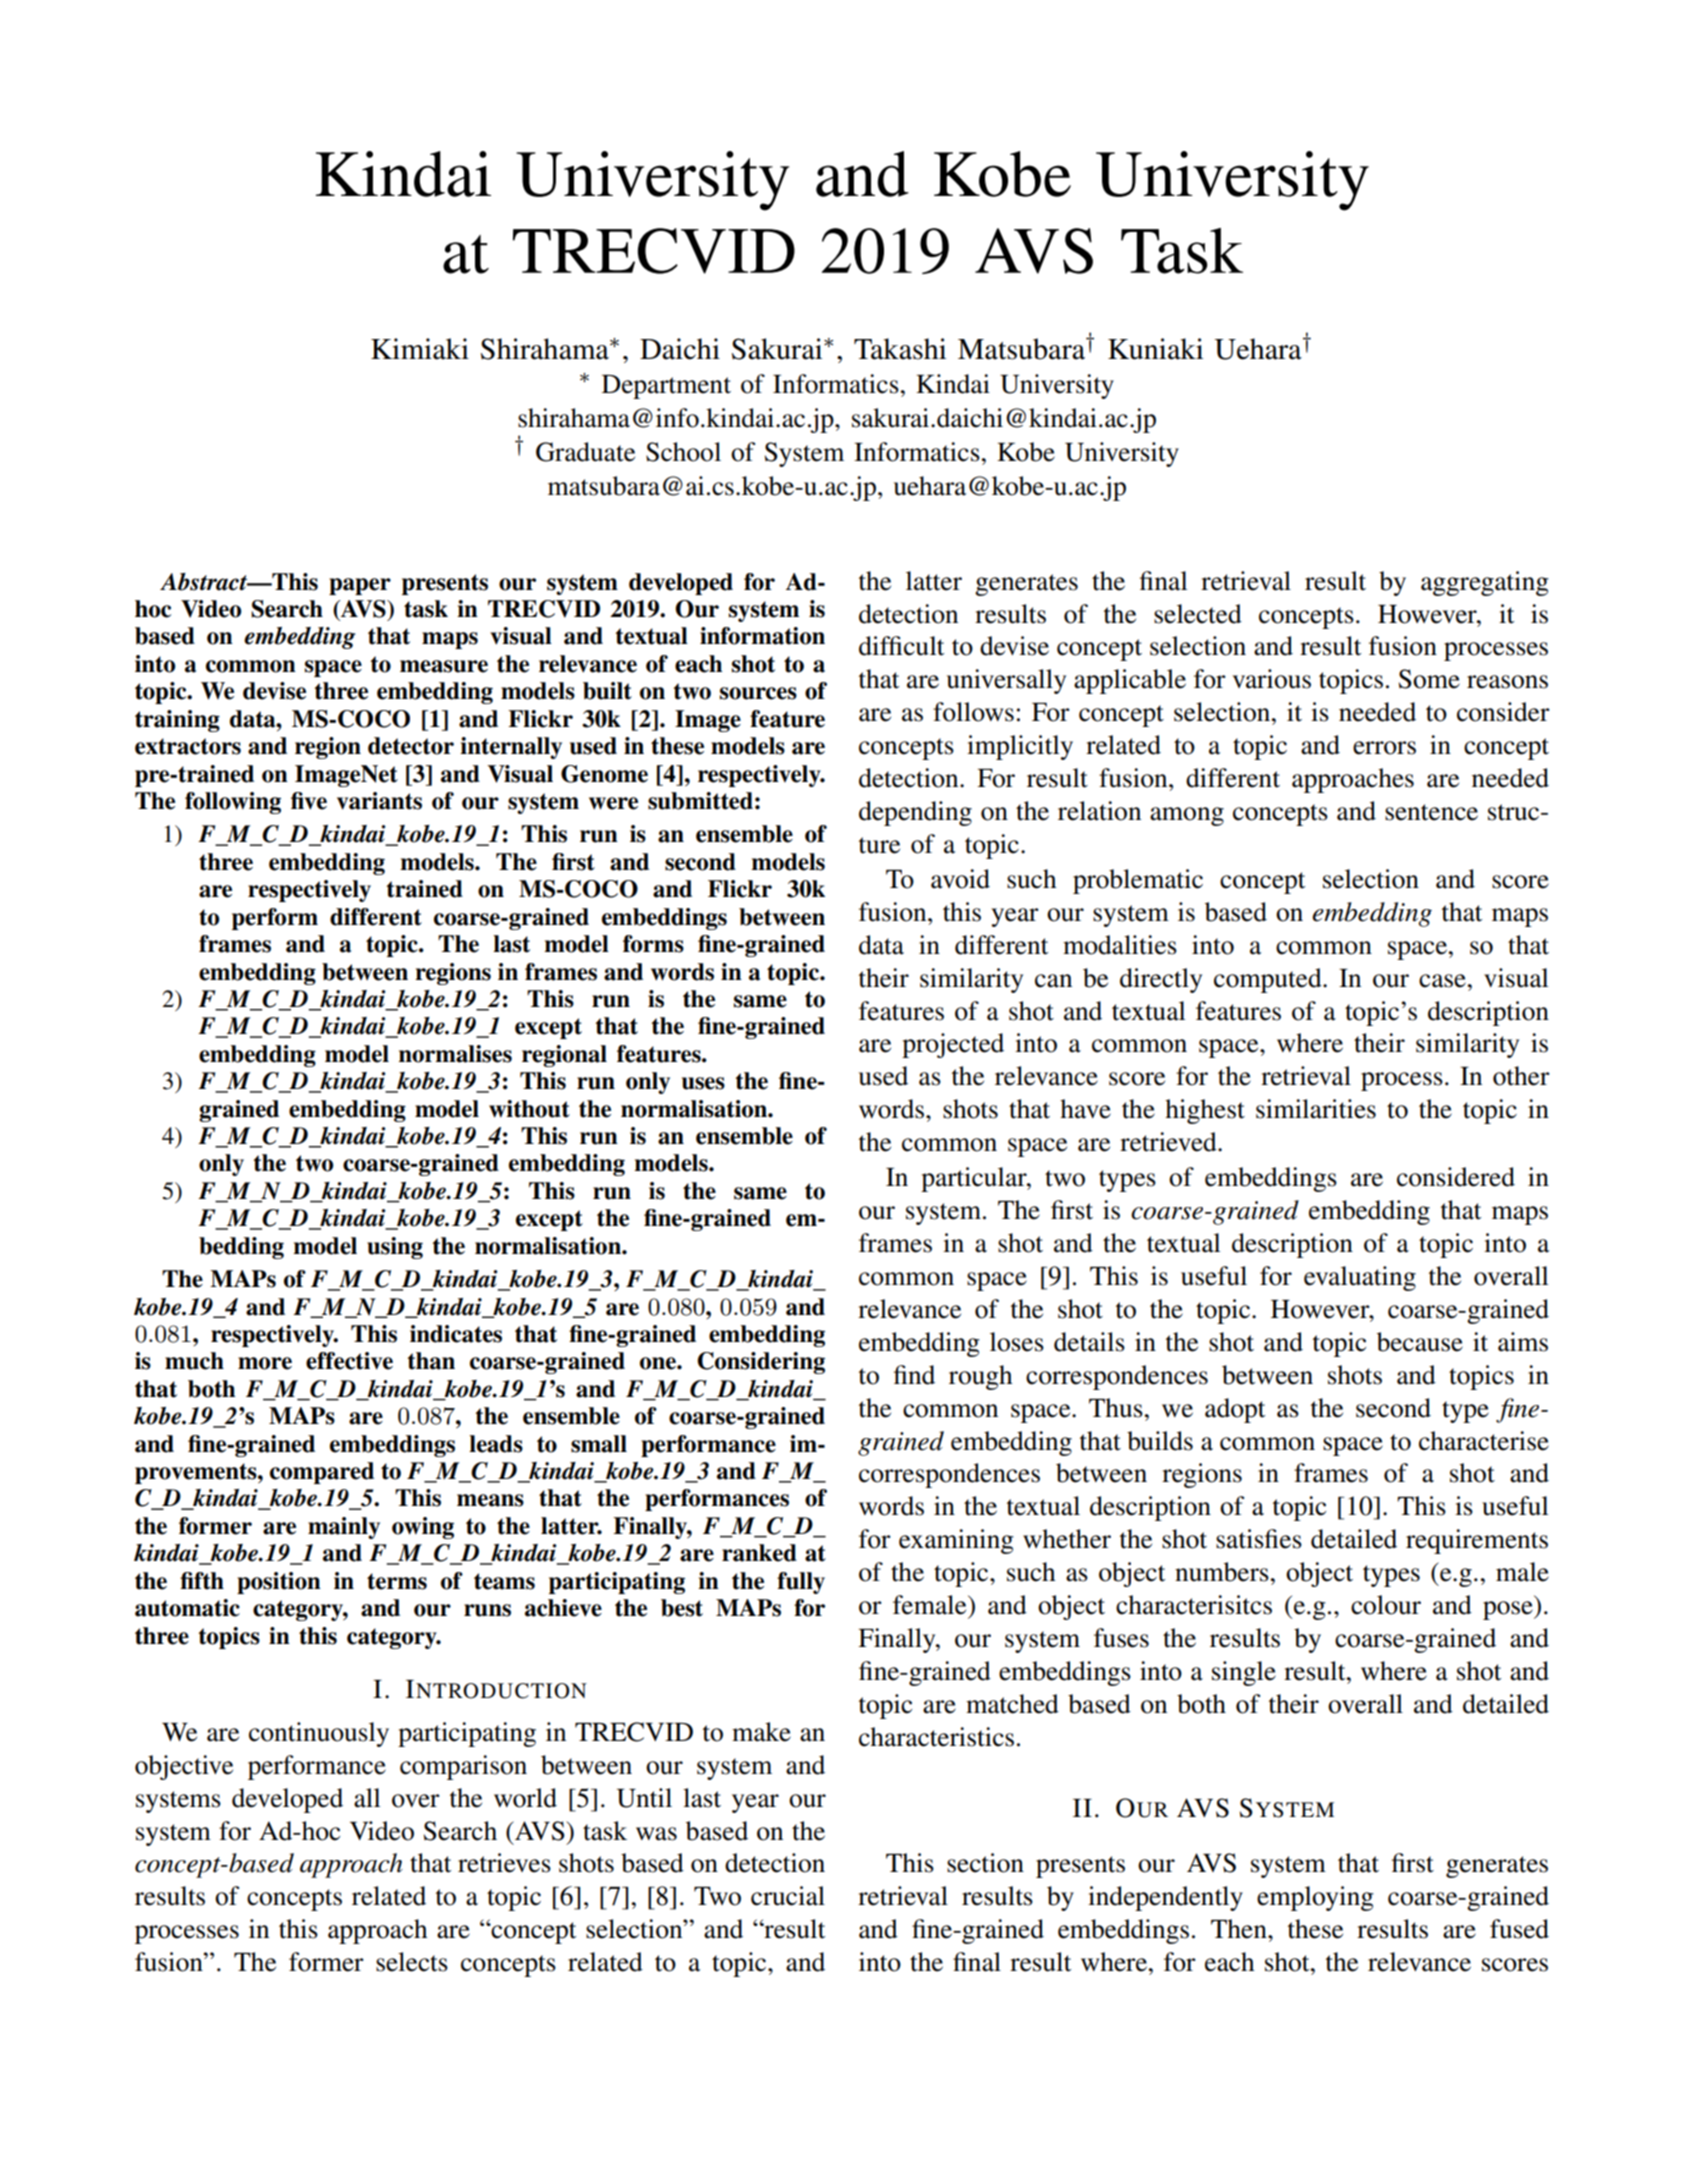  Describe the element at coordinates (349, 1361) in the page. I see `effective` at that location.
